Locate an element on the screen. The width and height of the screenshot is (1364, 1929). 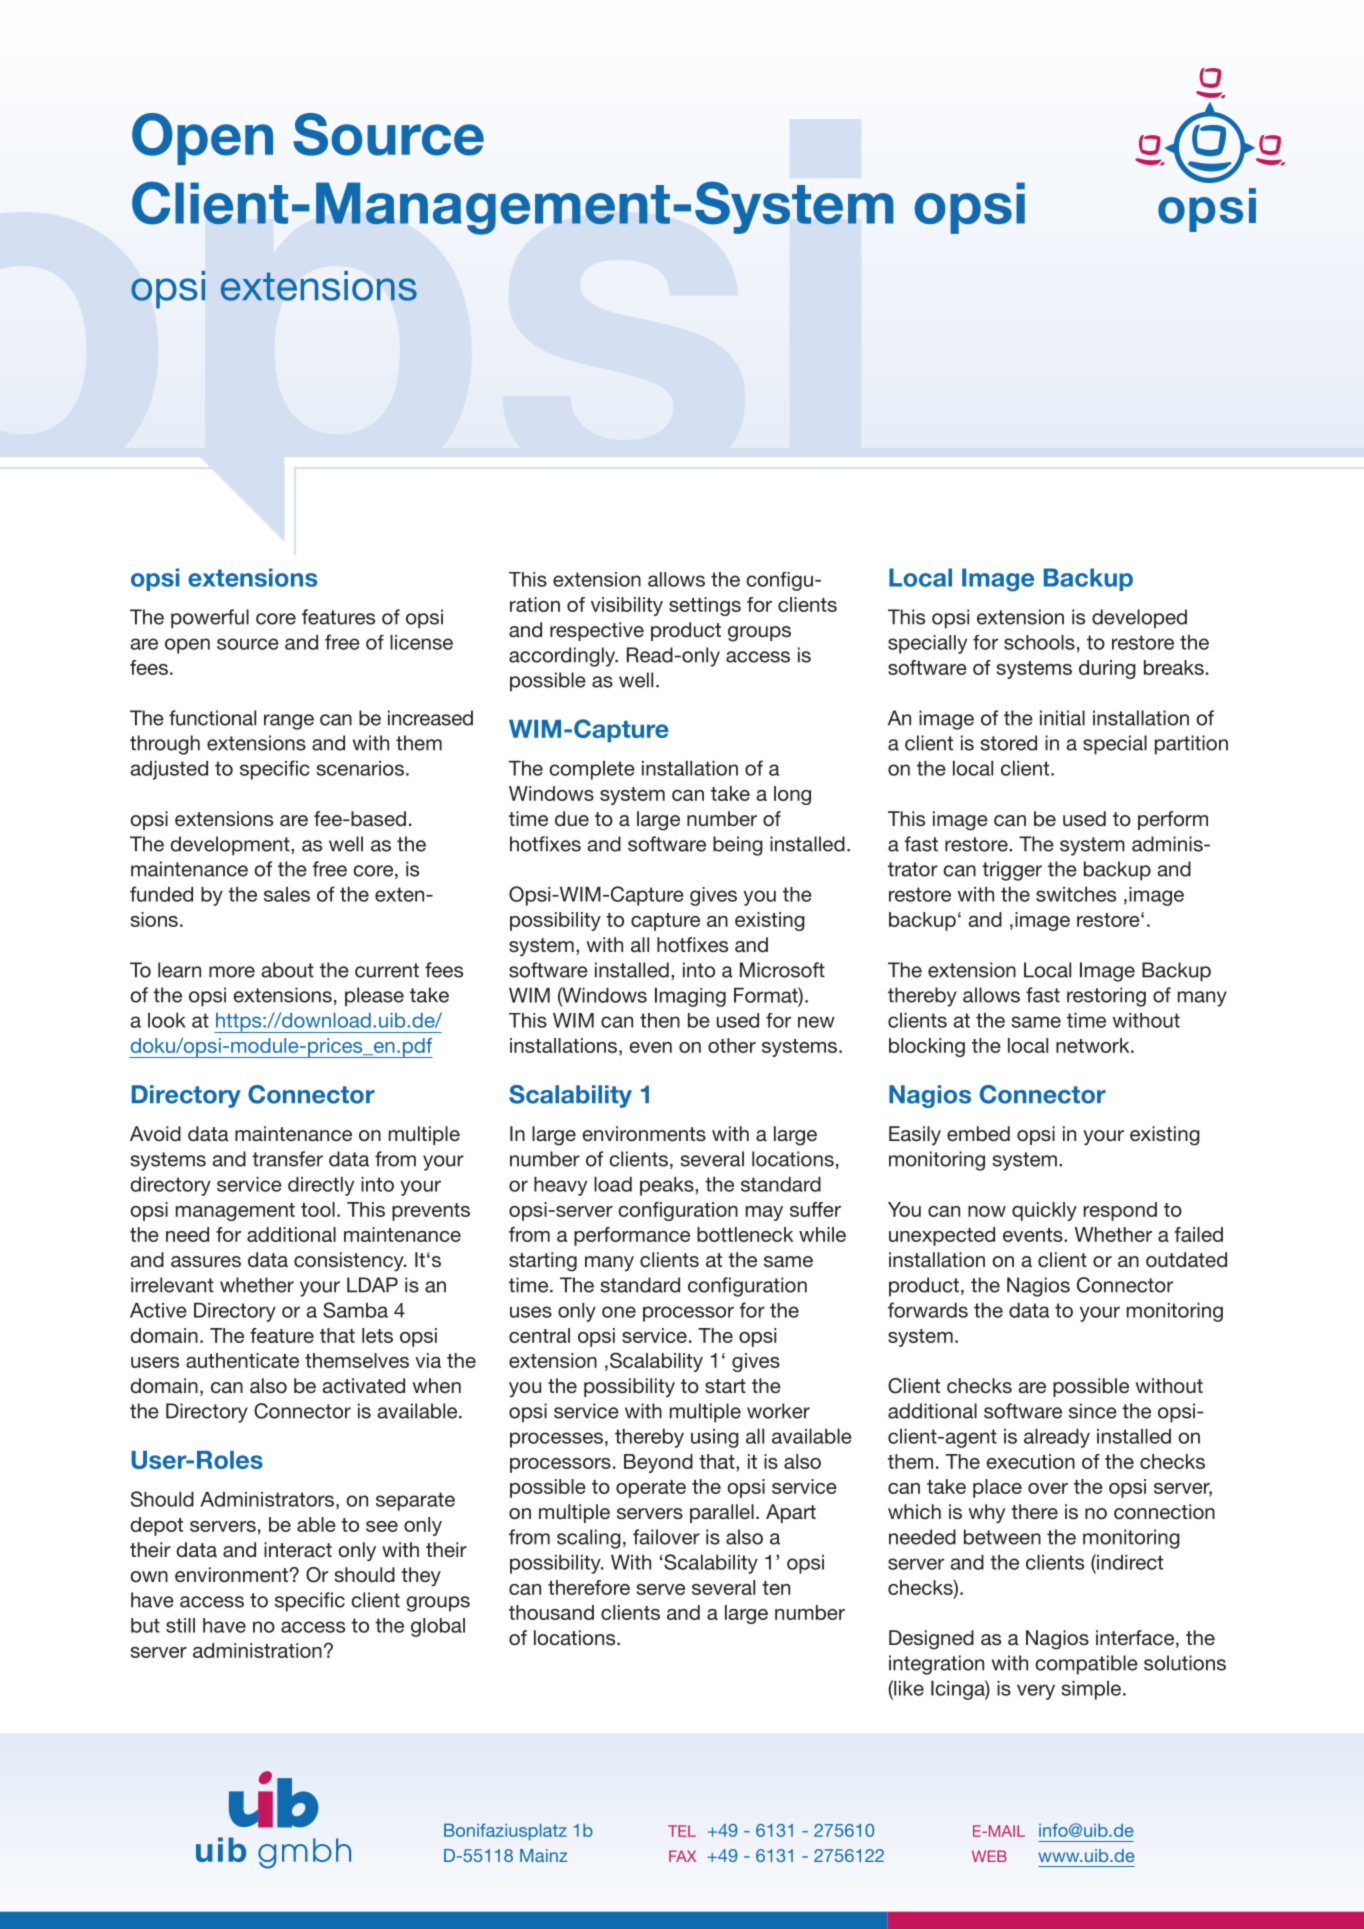
Mainz is located at coordinates (544, 1855).
